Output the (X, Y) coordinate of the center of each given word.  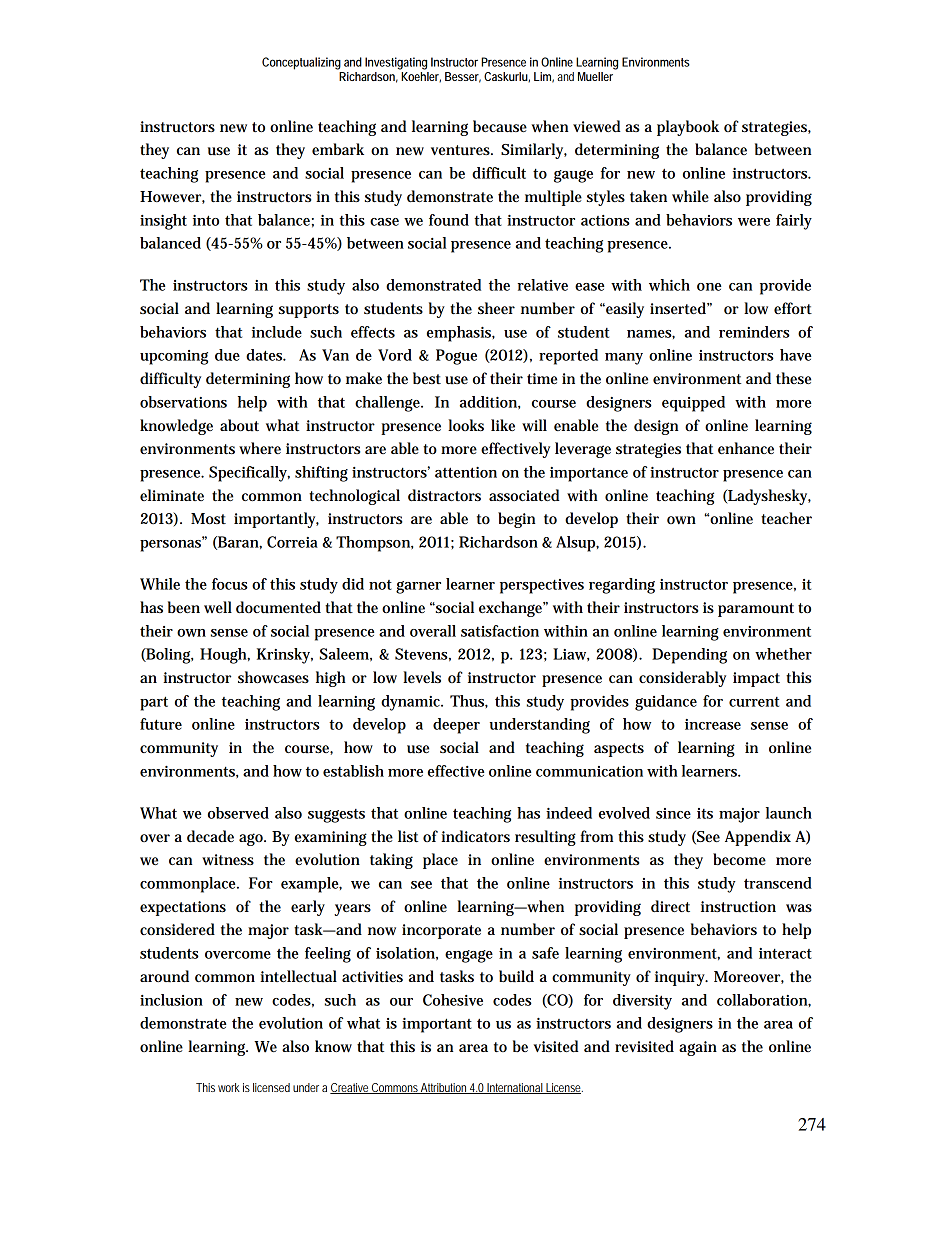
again (698, 1048)
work (229, 1087)
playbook (688, 128)
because (500, 126)
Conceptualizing (301, 63)
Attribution (444, 1088)
